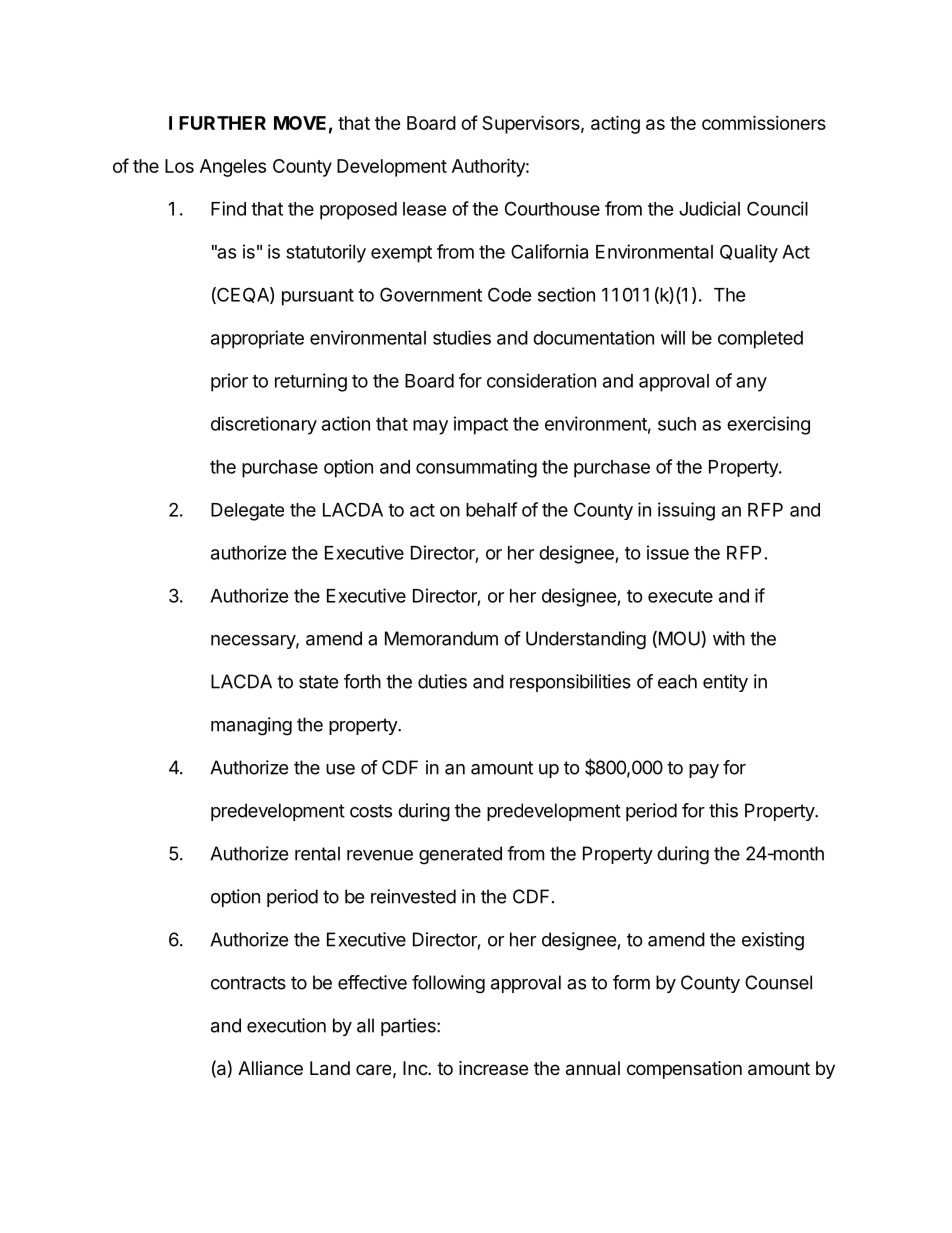 The height and width of the image is (1233, 952). What do you see at coordinates (425, 209) in the image?
I see `lease` at bounding box center [425, 209].
